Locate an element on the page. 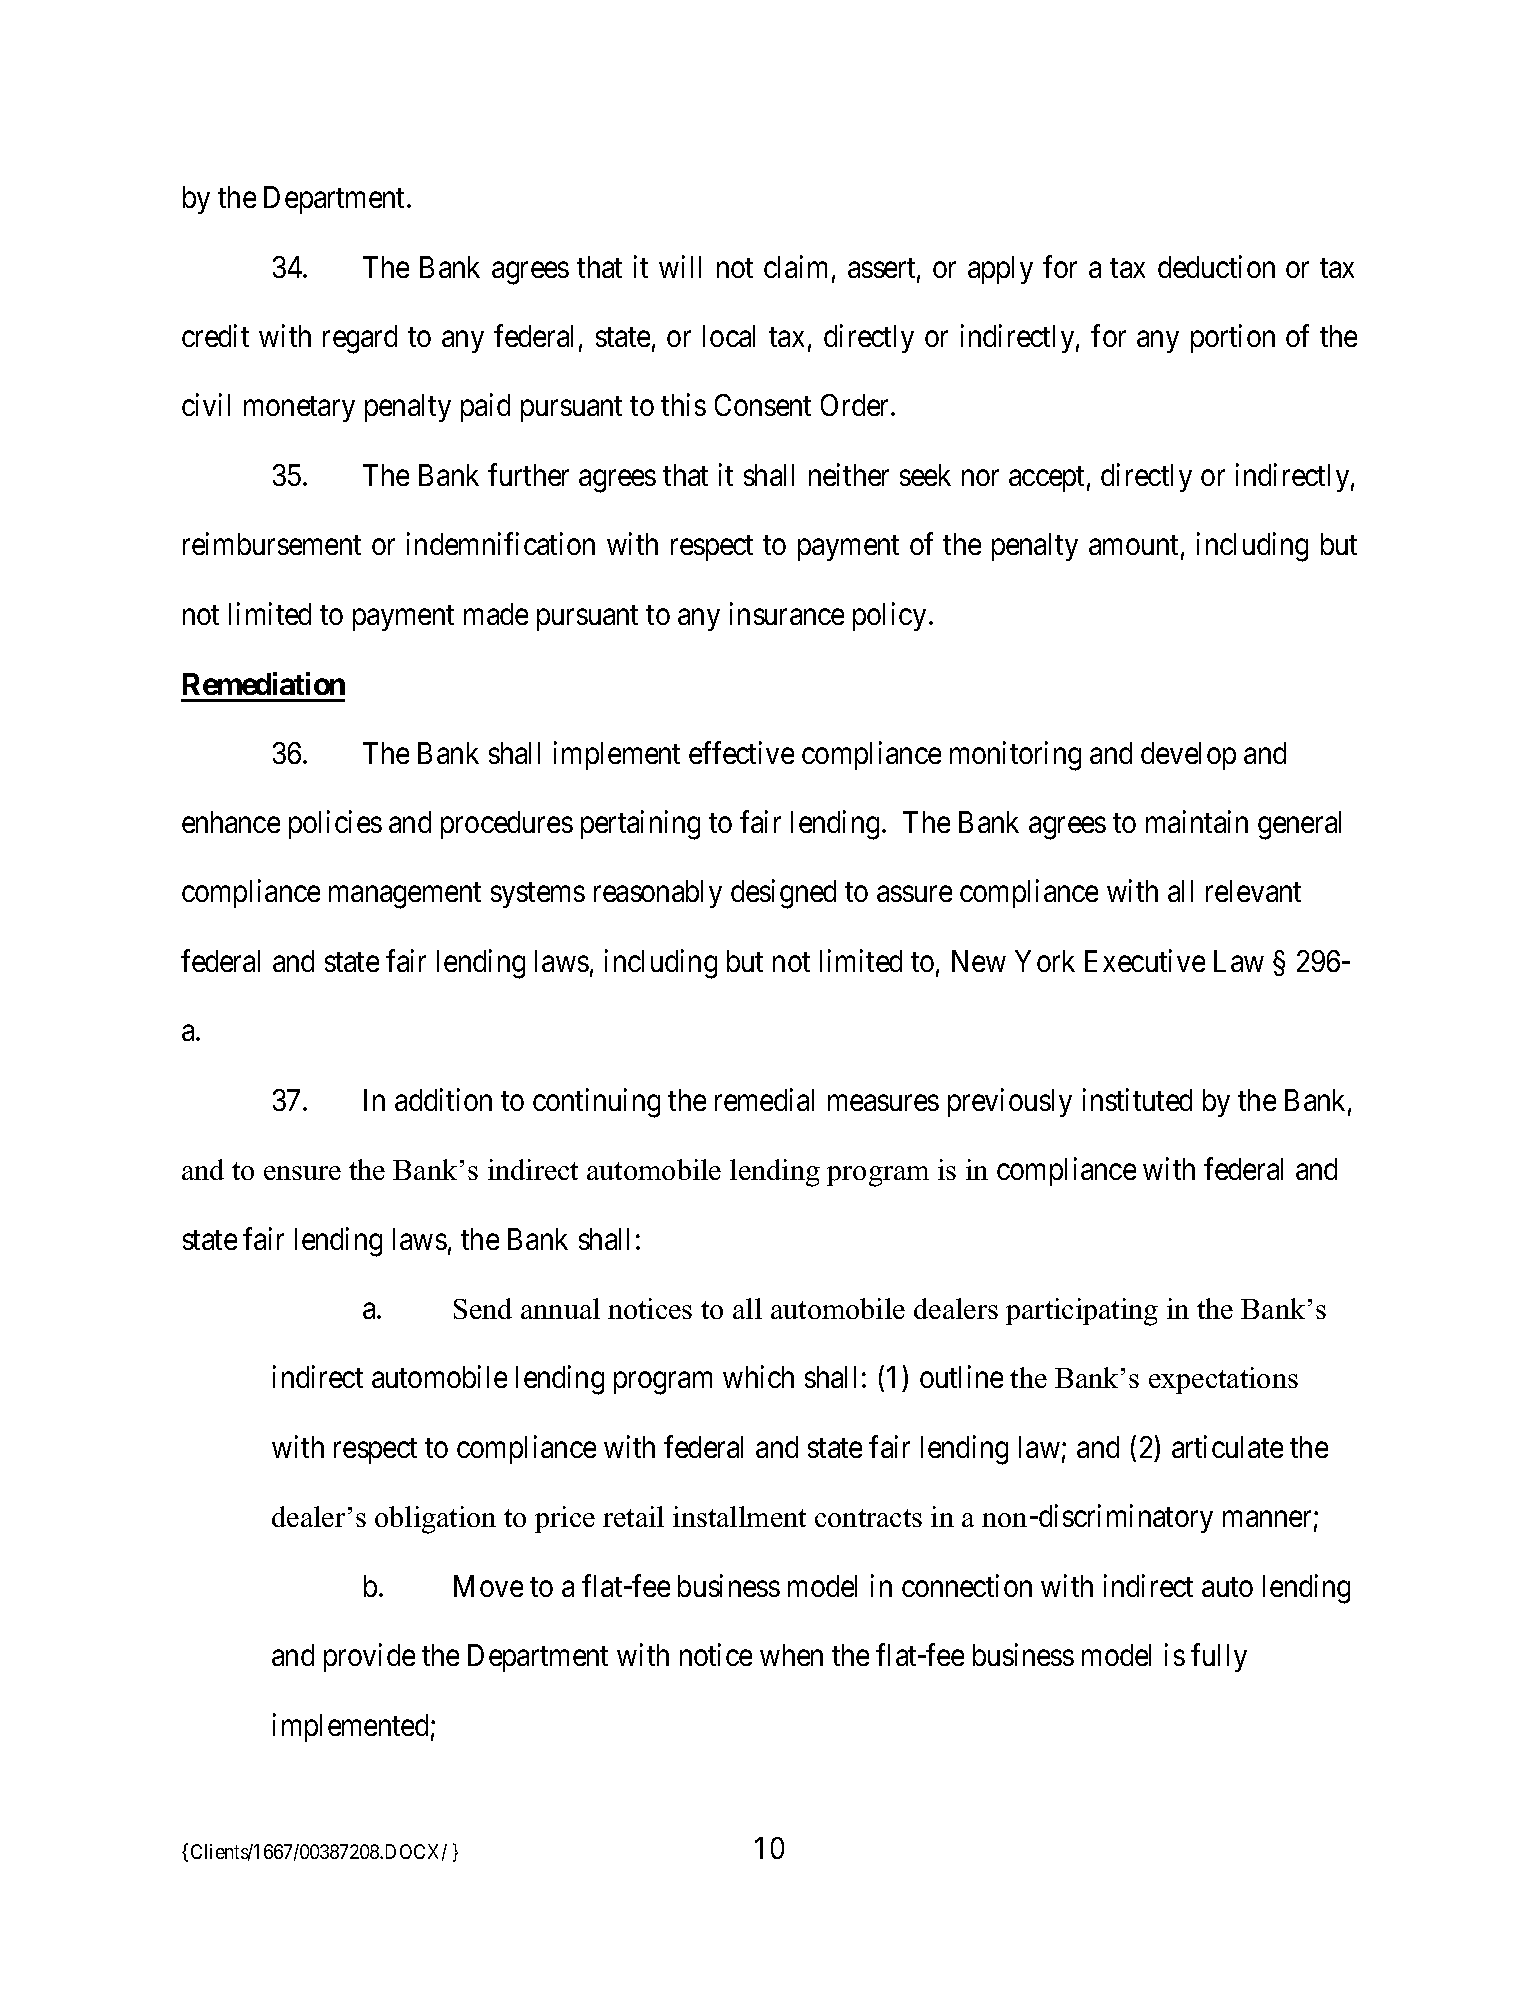 This document has width=1539, height=1992. develop is located at coordinates (1188, 756).
